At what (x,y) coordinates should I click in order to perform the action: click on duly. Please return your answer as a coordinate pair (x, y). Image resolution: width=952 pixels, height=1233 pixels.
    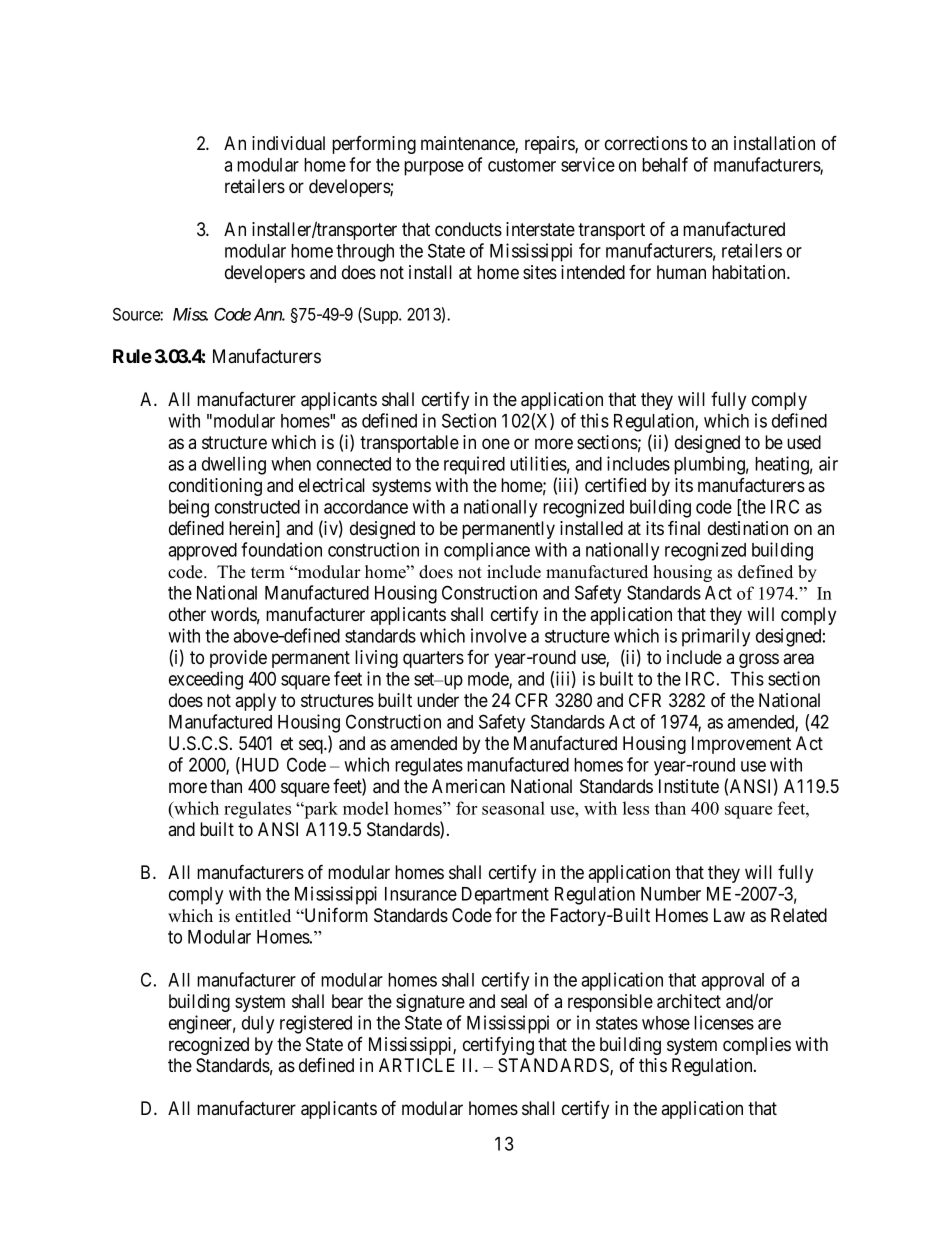
    Looking at the image, I should click on (258, 1025).
